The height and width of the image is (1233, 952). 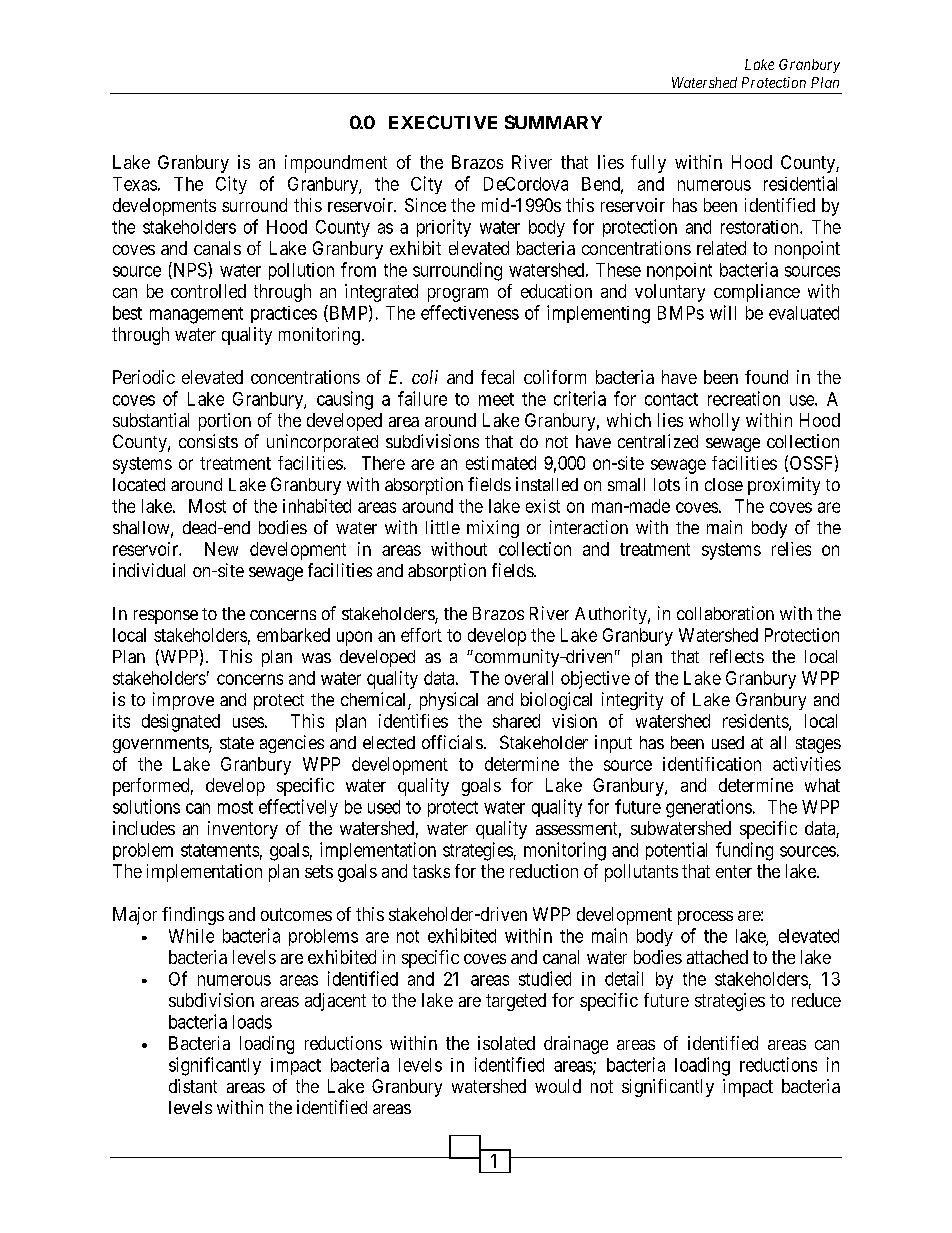 I want to click on collaboration, so click(x=725, y=613).
